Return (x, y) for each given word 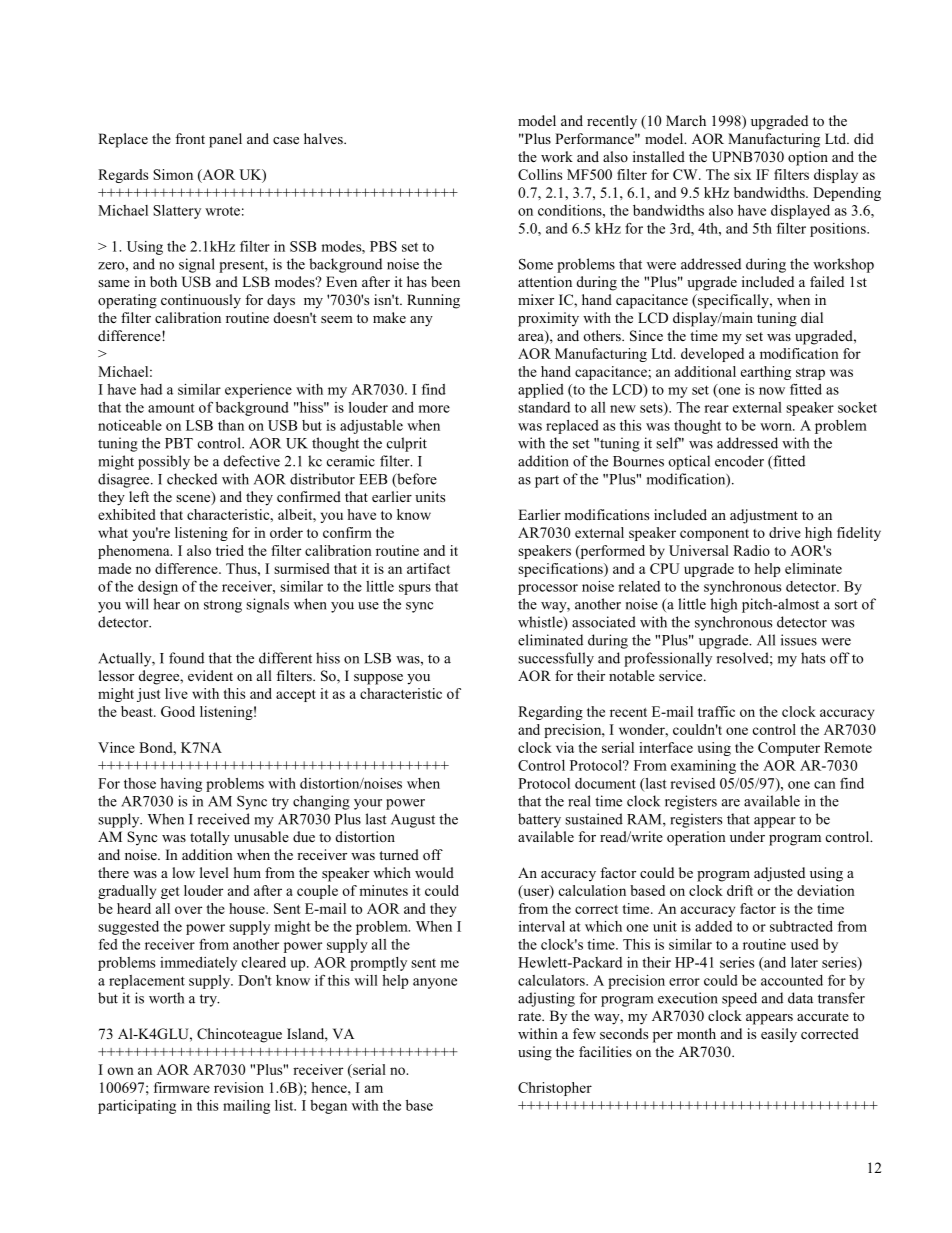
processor (548, 589)
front (190, 138)
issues (799, 640)
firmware (182, 1087)
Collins (540, 174)
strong (223, 606)
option (808, 158)
